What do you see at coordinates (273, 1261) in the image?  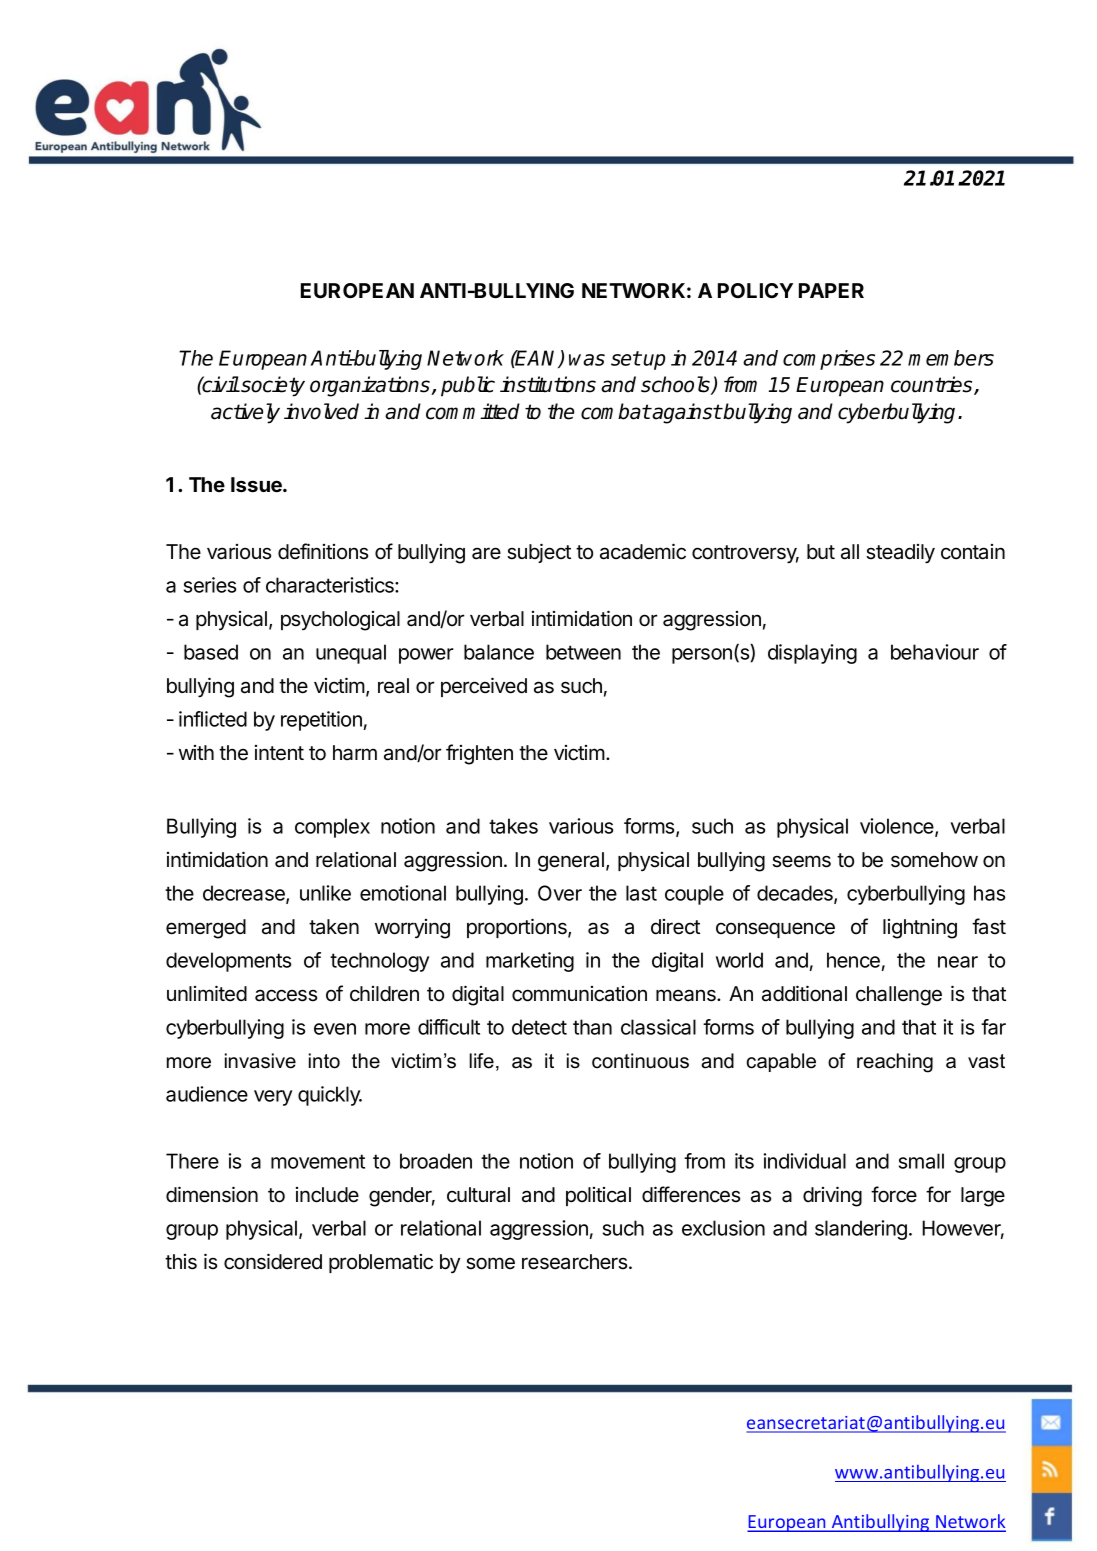 I see `considered` at bounding box center [273, 1261].
